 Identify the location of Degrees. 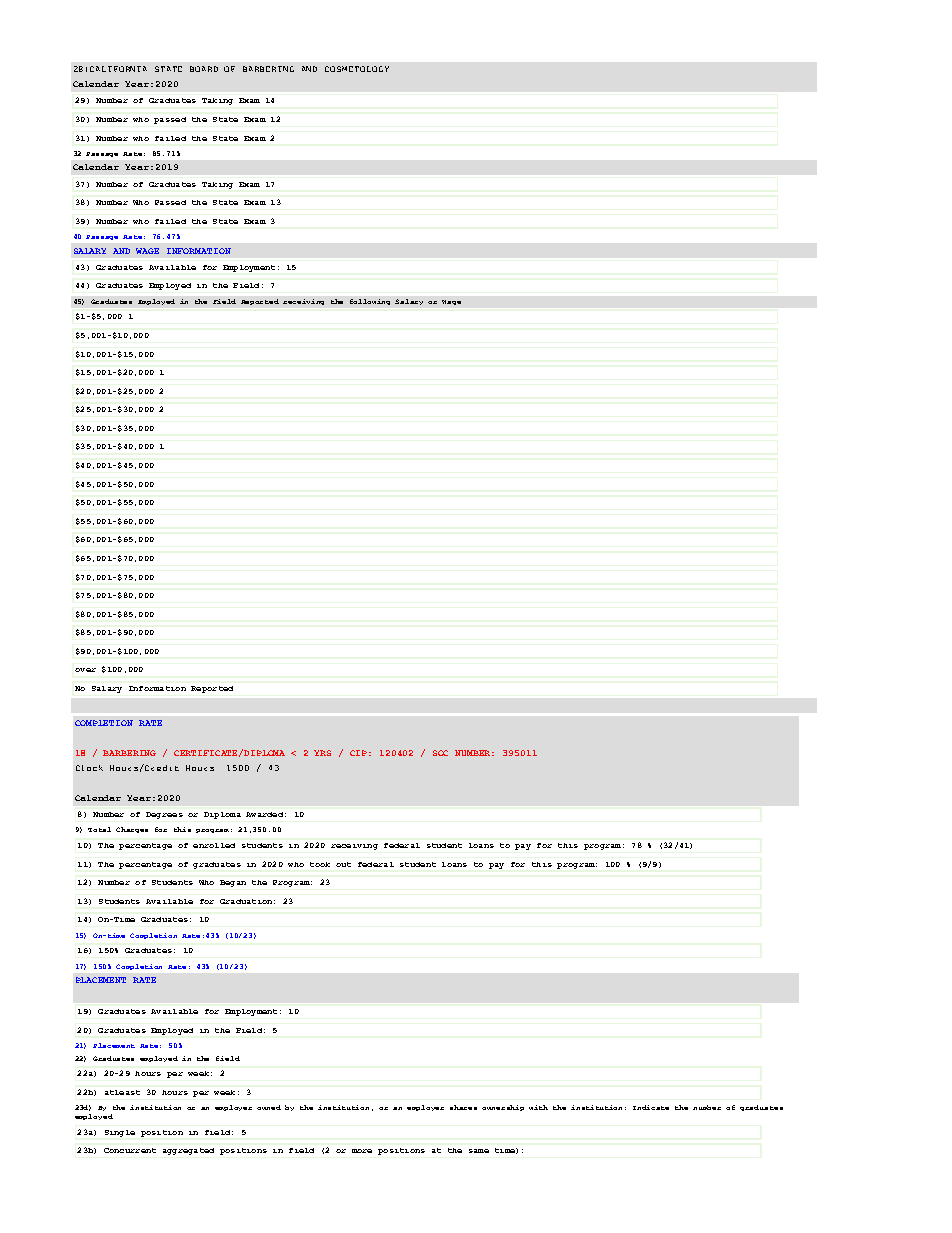
(164, 815).
